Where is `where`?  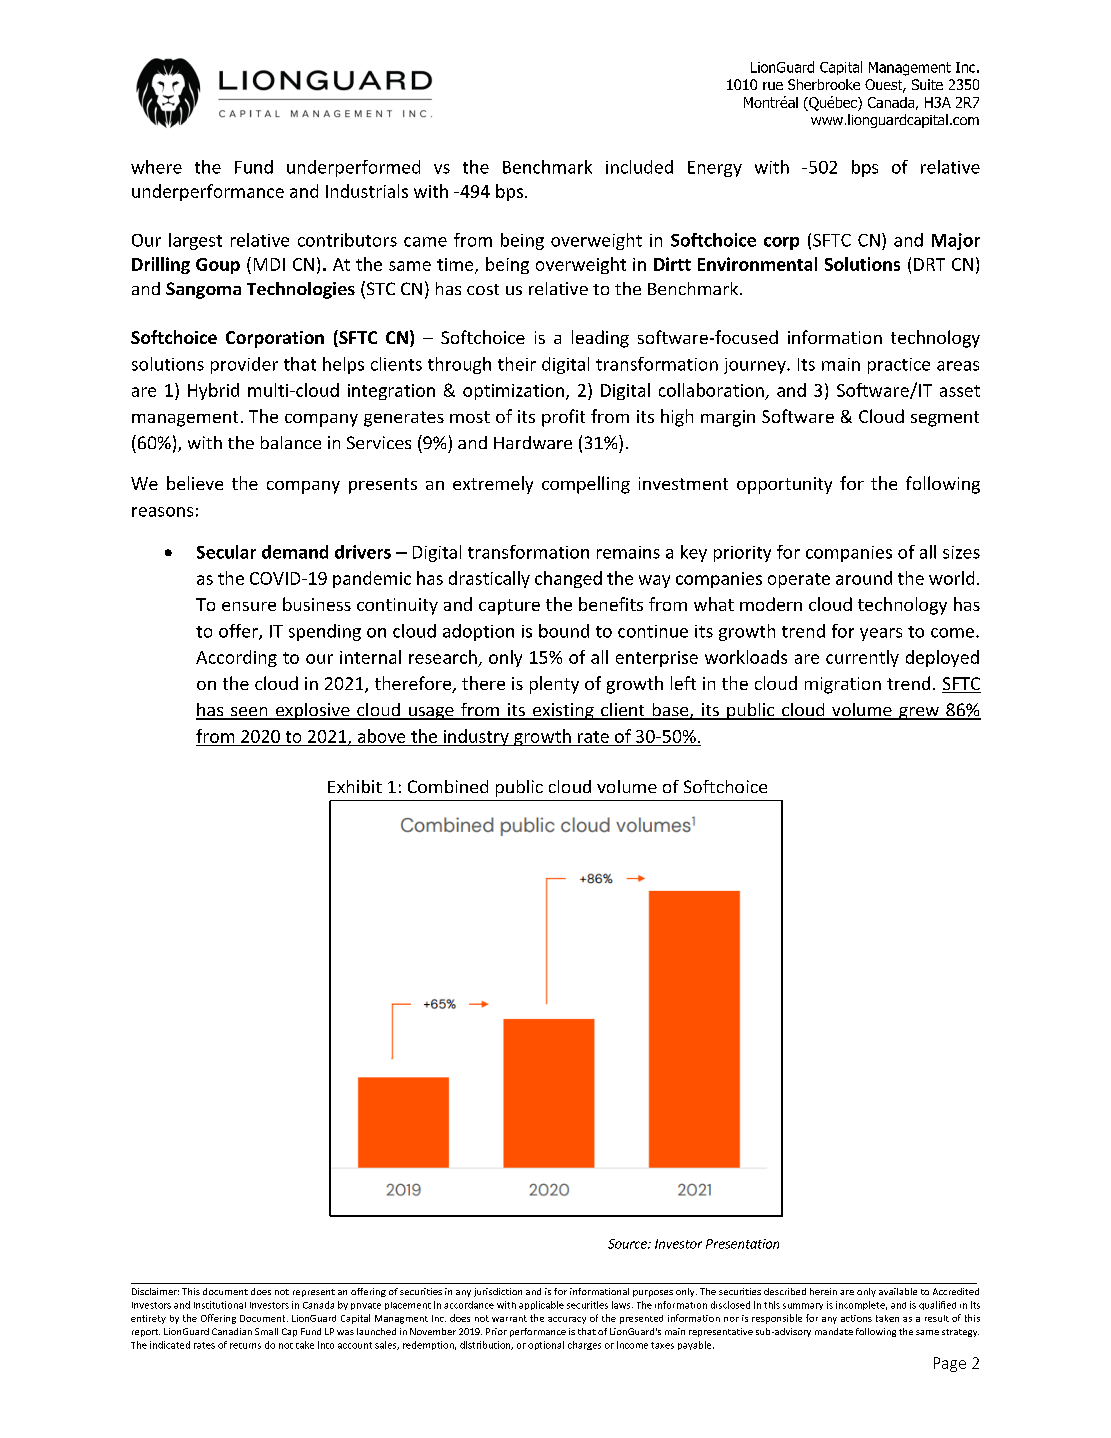 where is located at coordinates (156, 167).
